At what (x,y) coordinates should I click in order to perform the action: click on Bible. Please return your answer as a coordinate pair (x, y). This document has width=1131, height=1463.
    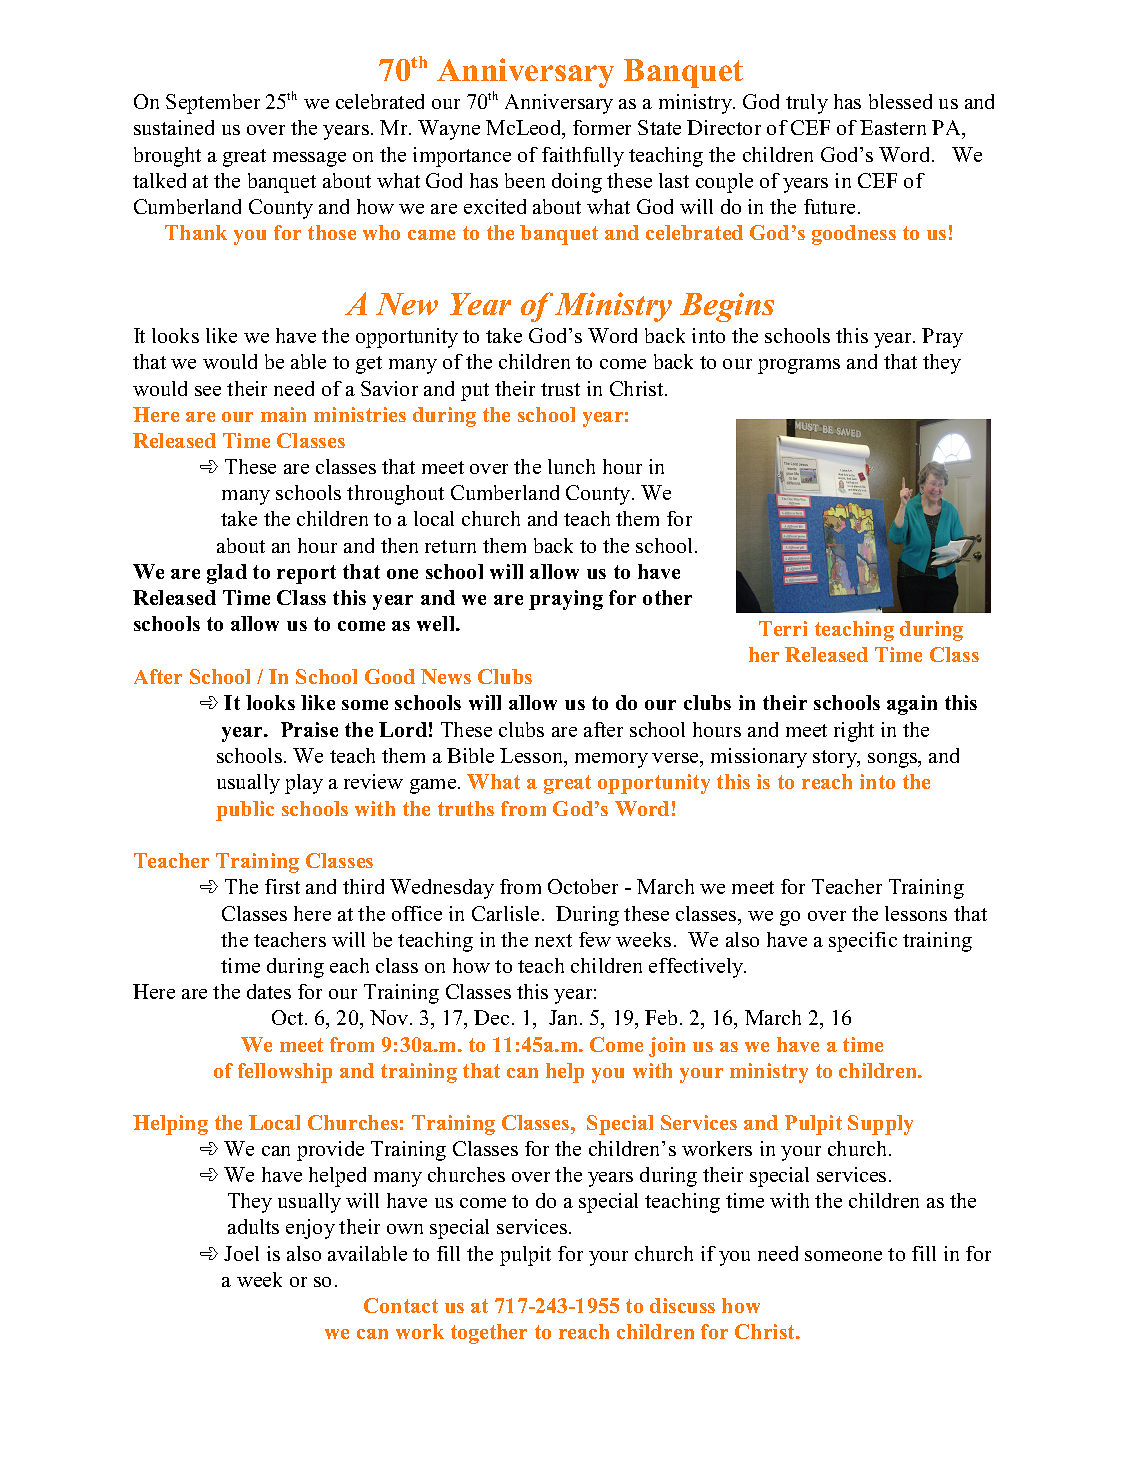
    Looking at the image, I should click on (470, 755).
